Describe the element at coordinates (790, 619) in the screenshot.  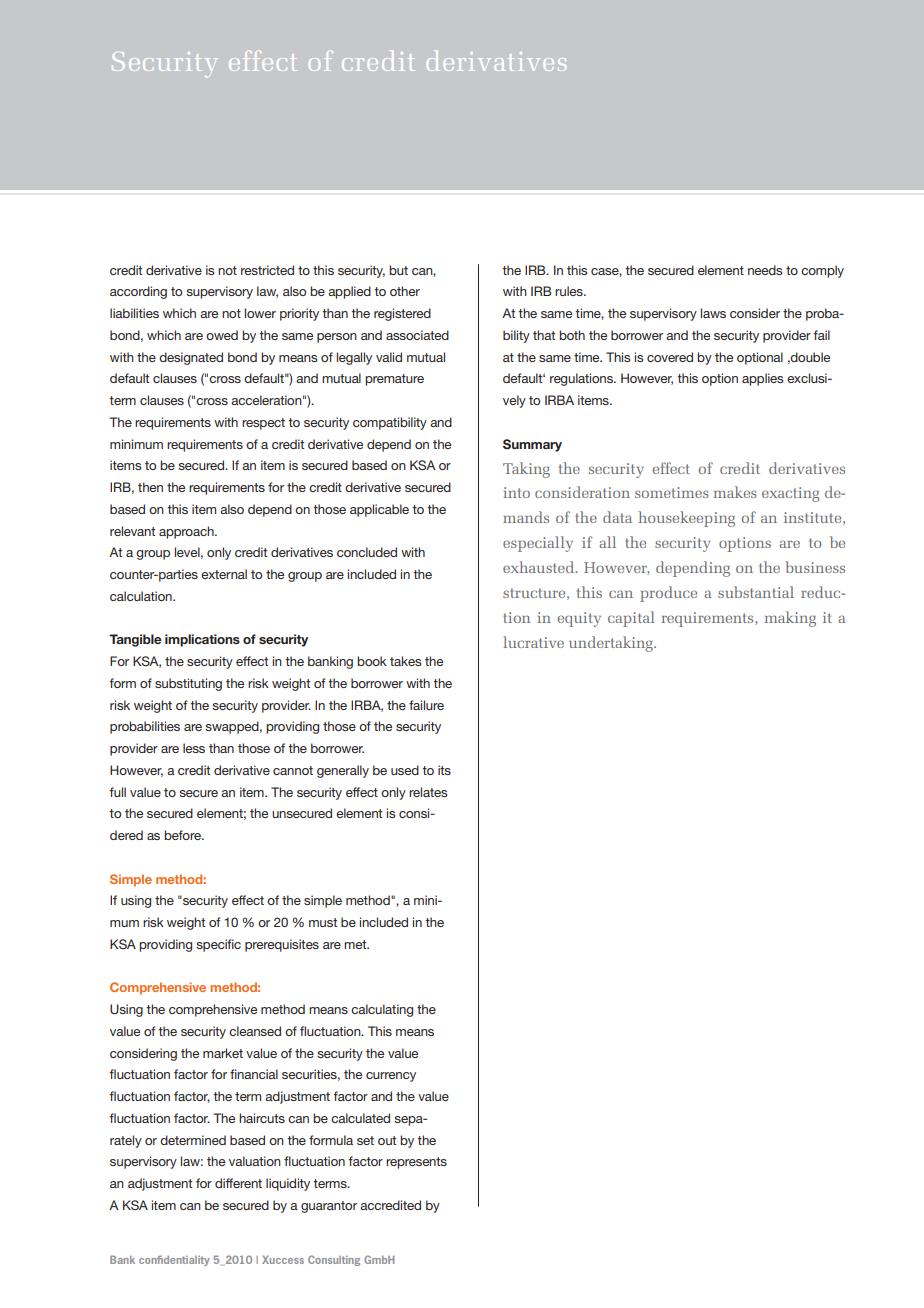
I see `making` at that location.
